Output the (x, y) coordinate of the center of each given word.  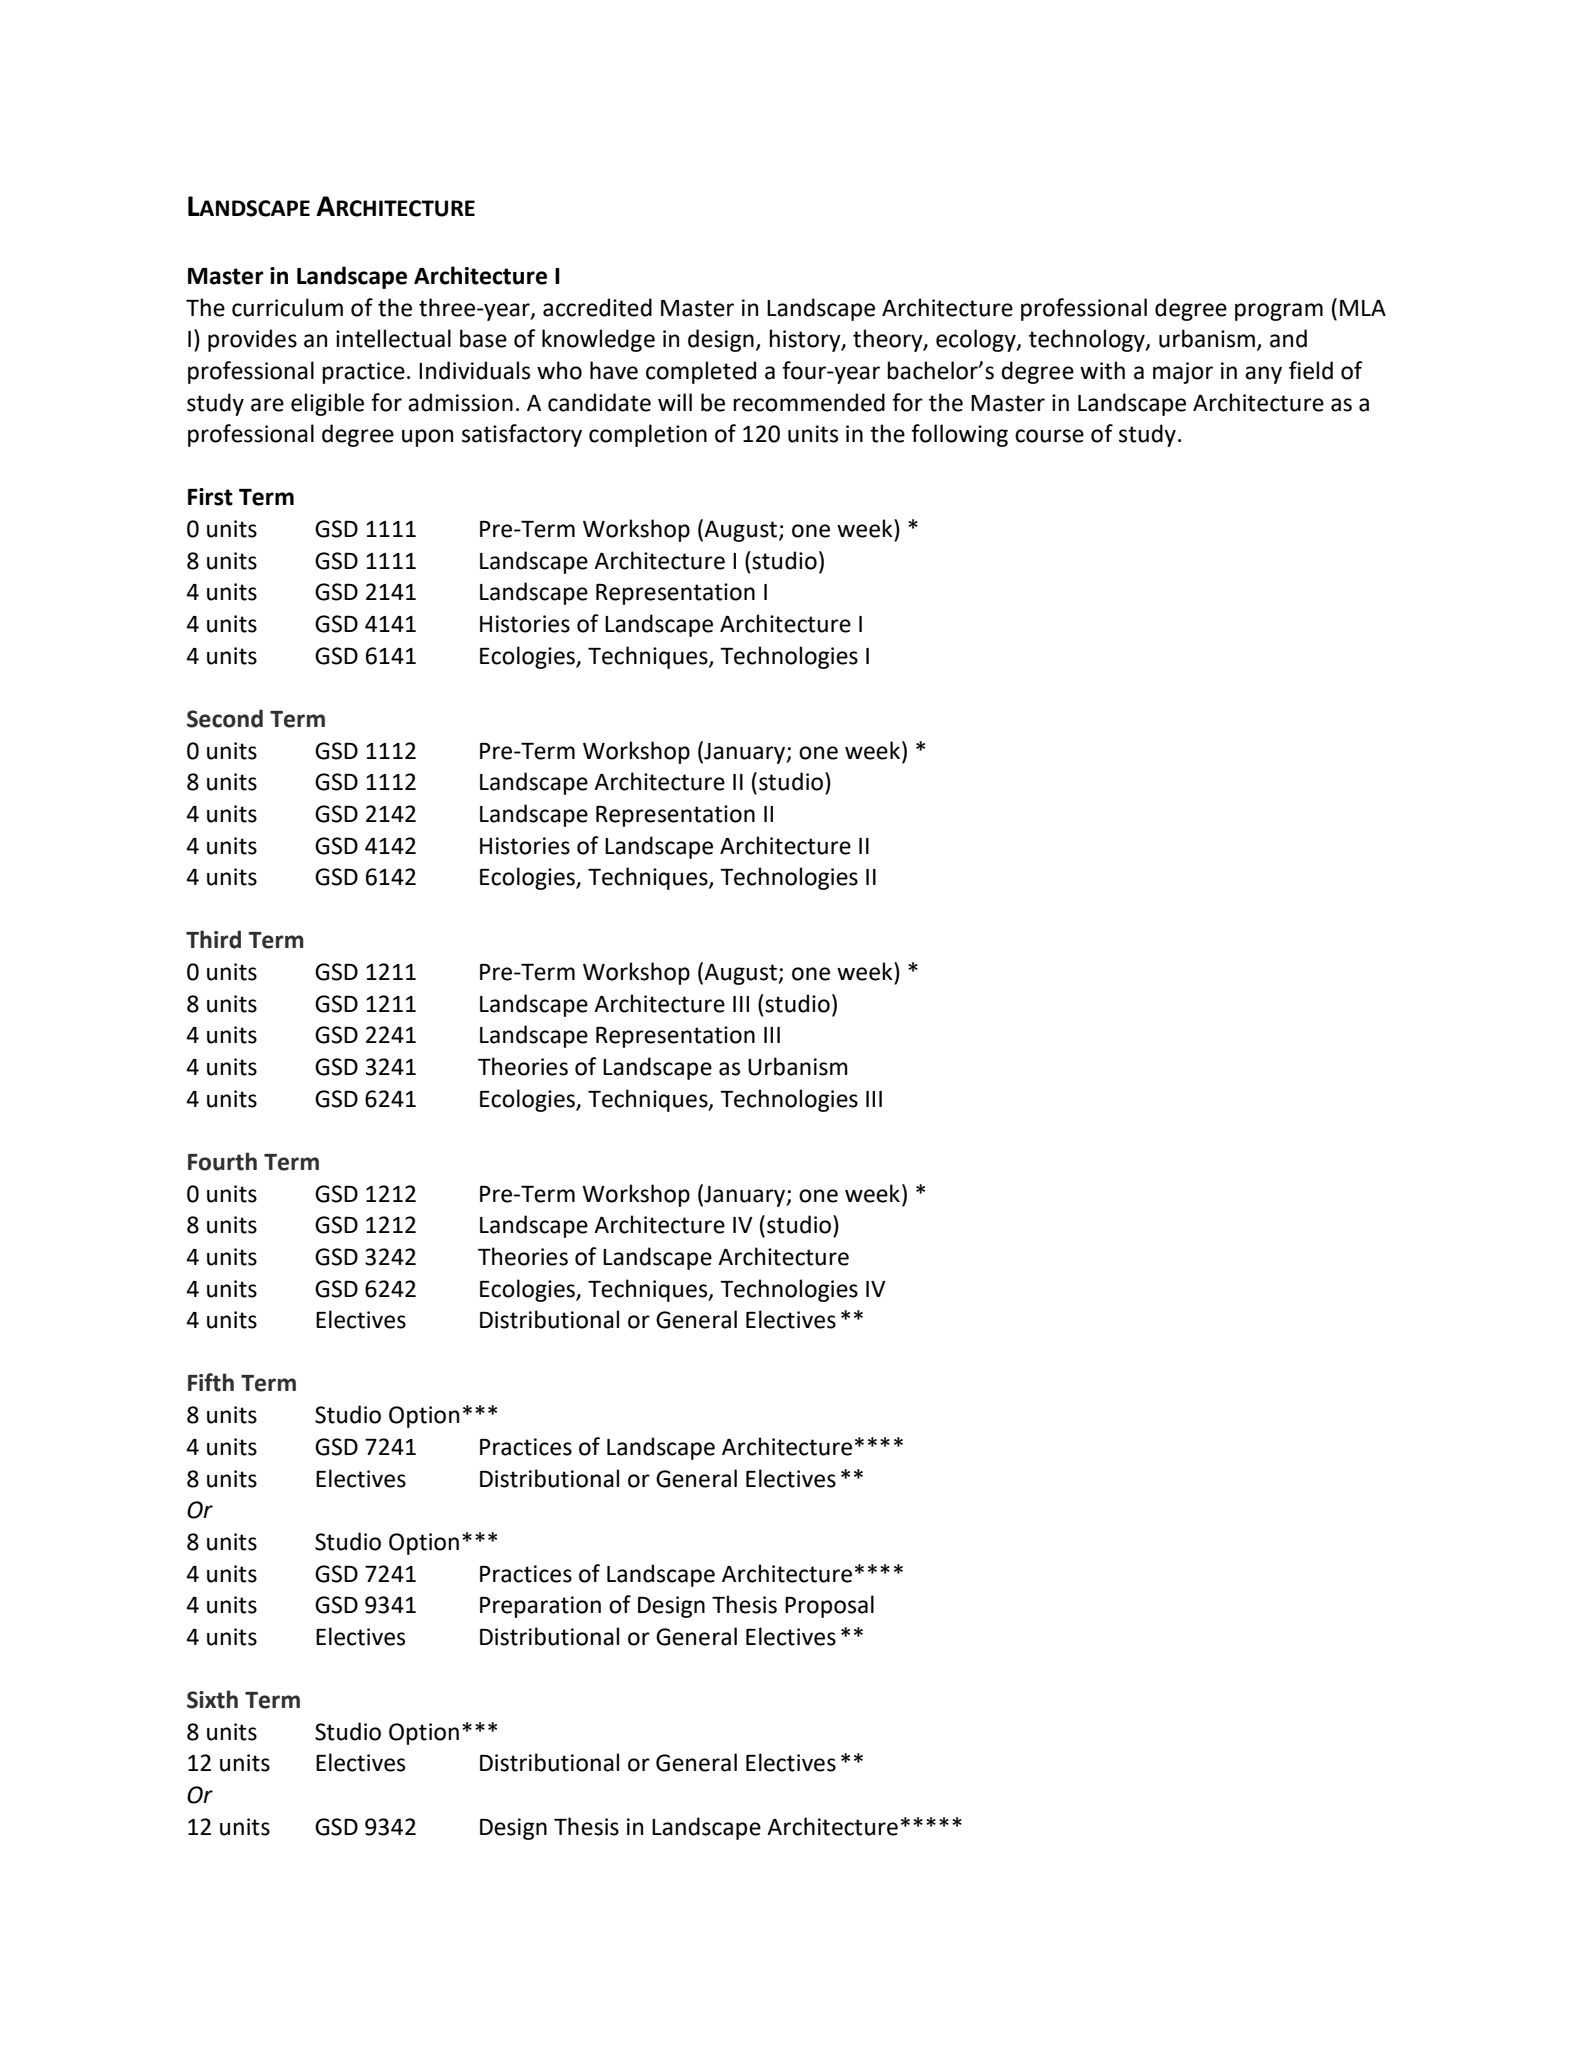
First (210, 497)
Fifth (211, 1382)
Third (213, 939)
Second (225, 718)
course (1049, 436)
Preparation (540, 1607)
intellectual (393, 338)
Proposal (829, 1606)
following (959, 435)
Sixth (212, 1699)
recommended (809, 402)
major (1183, 373)
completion (648, 435)
